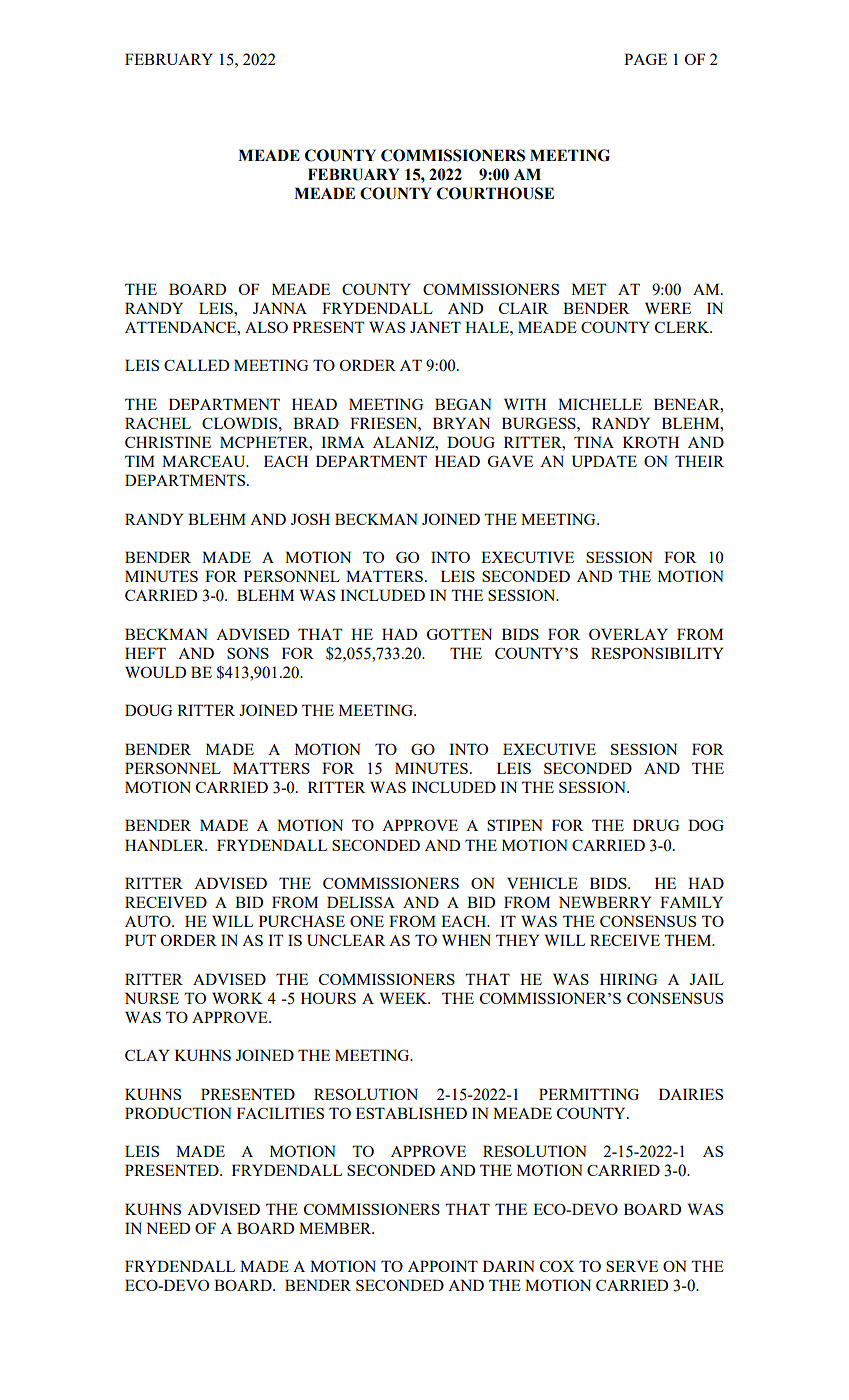 The width and height of the screenshot is (849, 1400). I want to click on APPOINT, so click(443, 1266).
